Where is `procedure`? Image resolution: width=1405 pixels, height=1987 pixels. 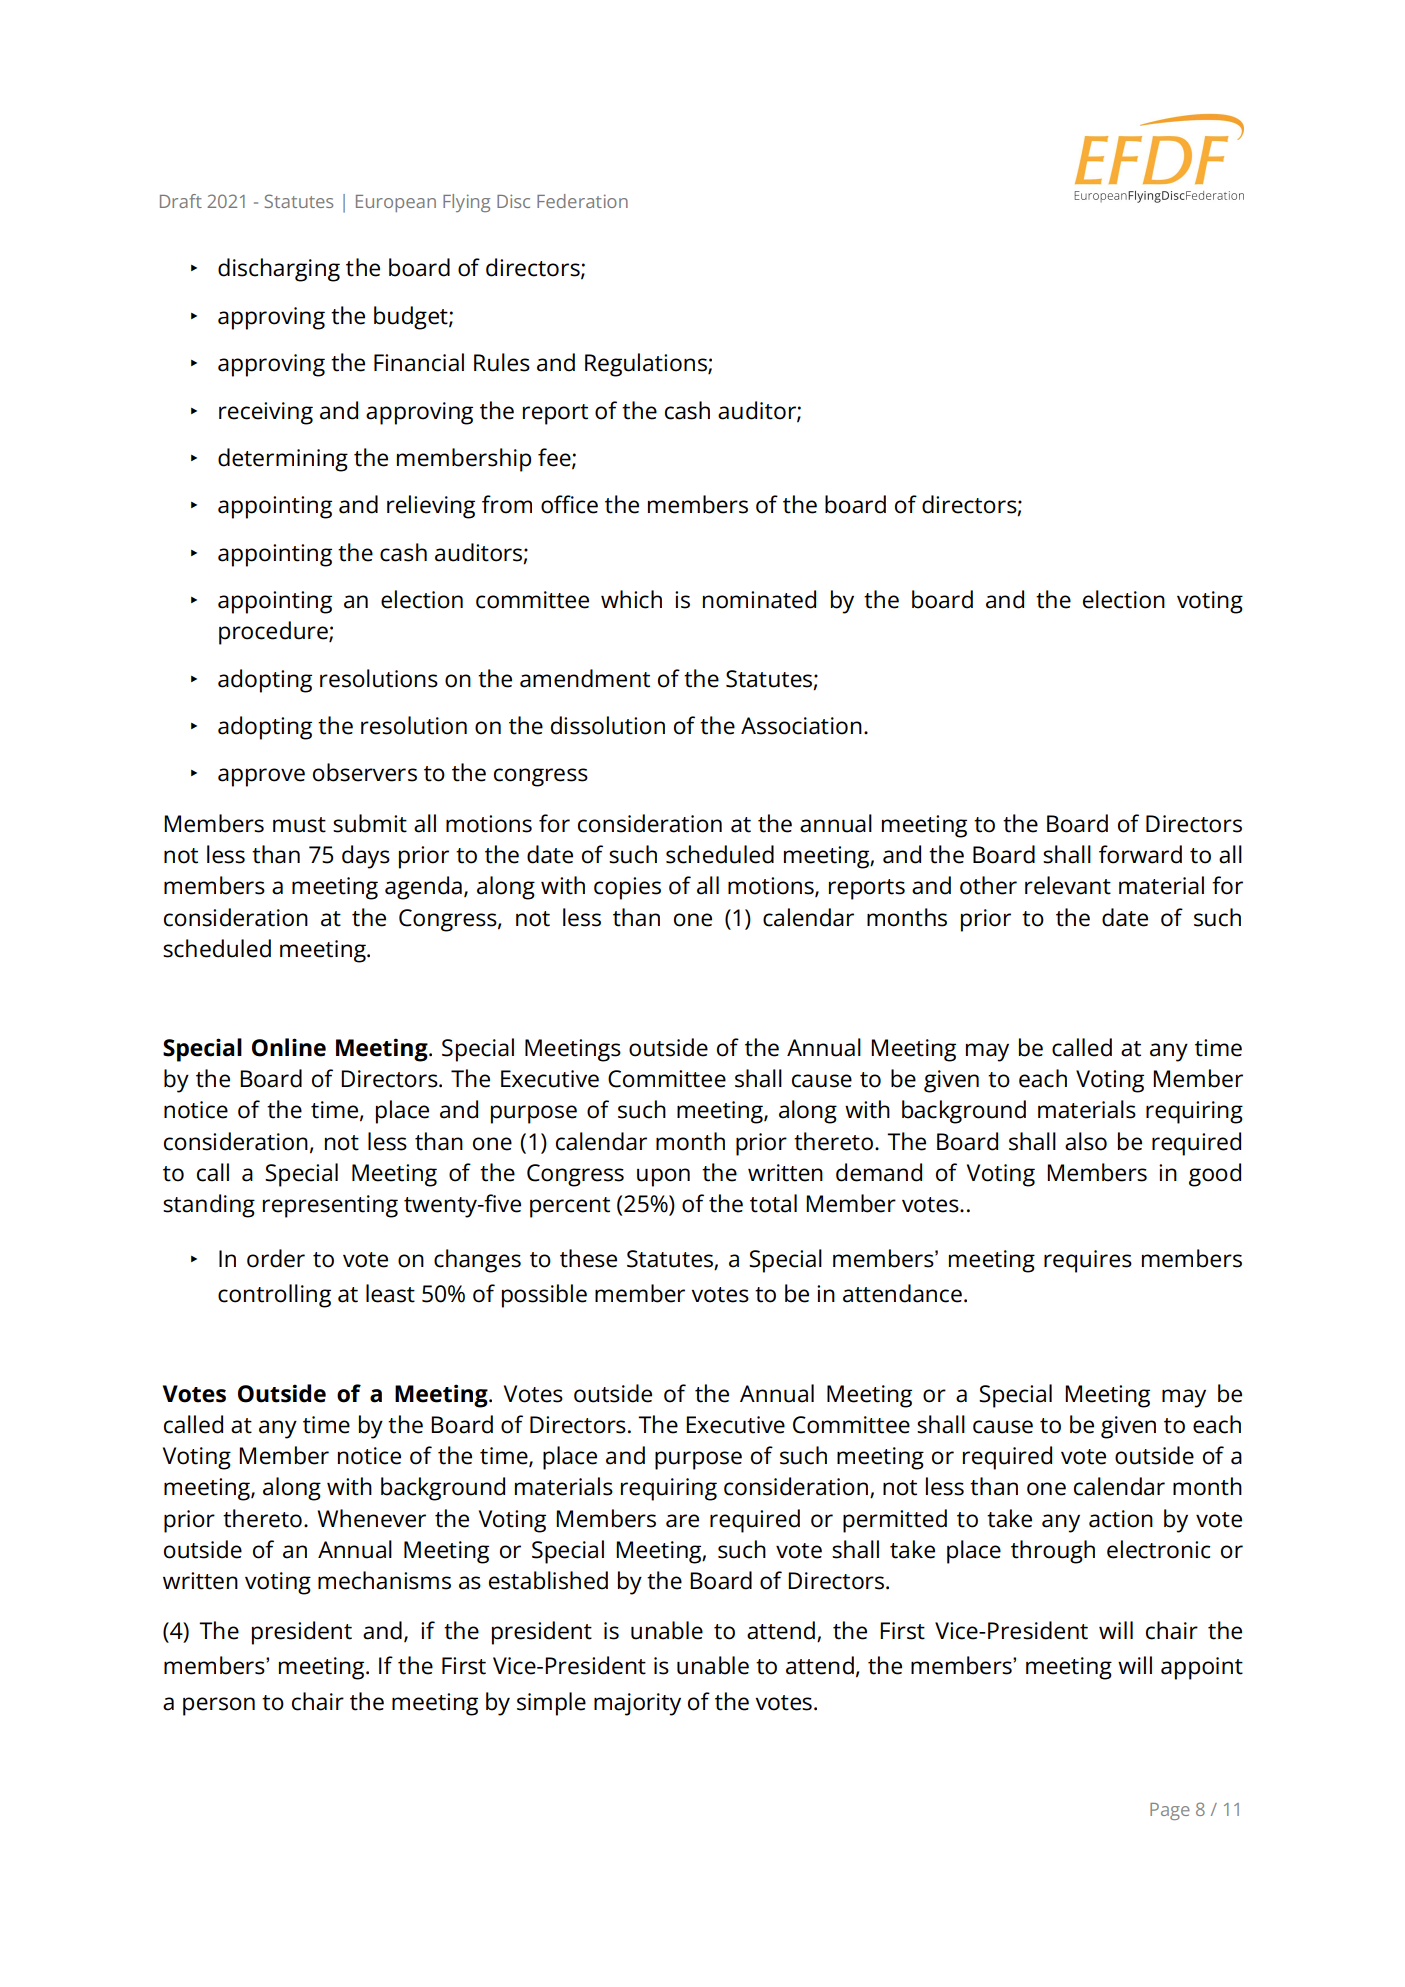
procedure is located at coordinates (274, 633).
